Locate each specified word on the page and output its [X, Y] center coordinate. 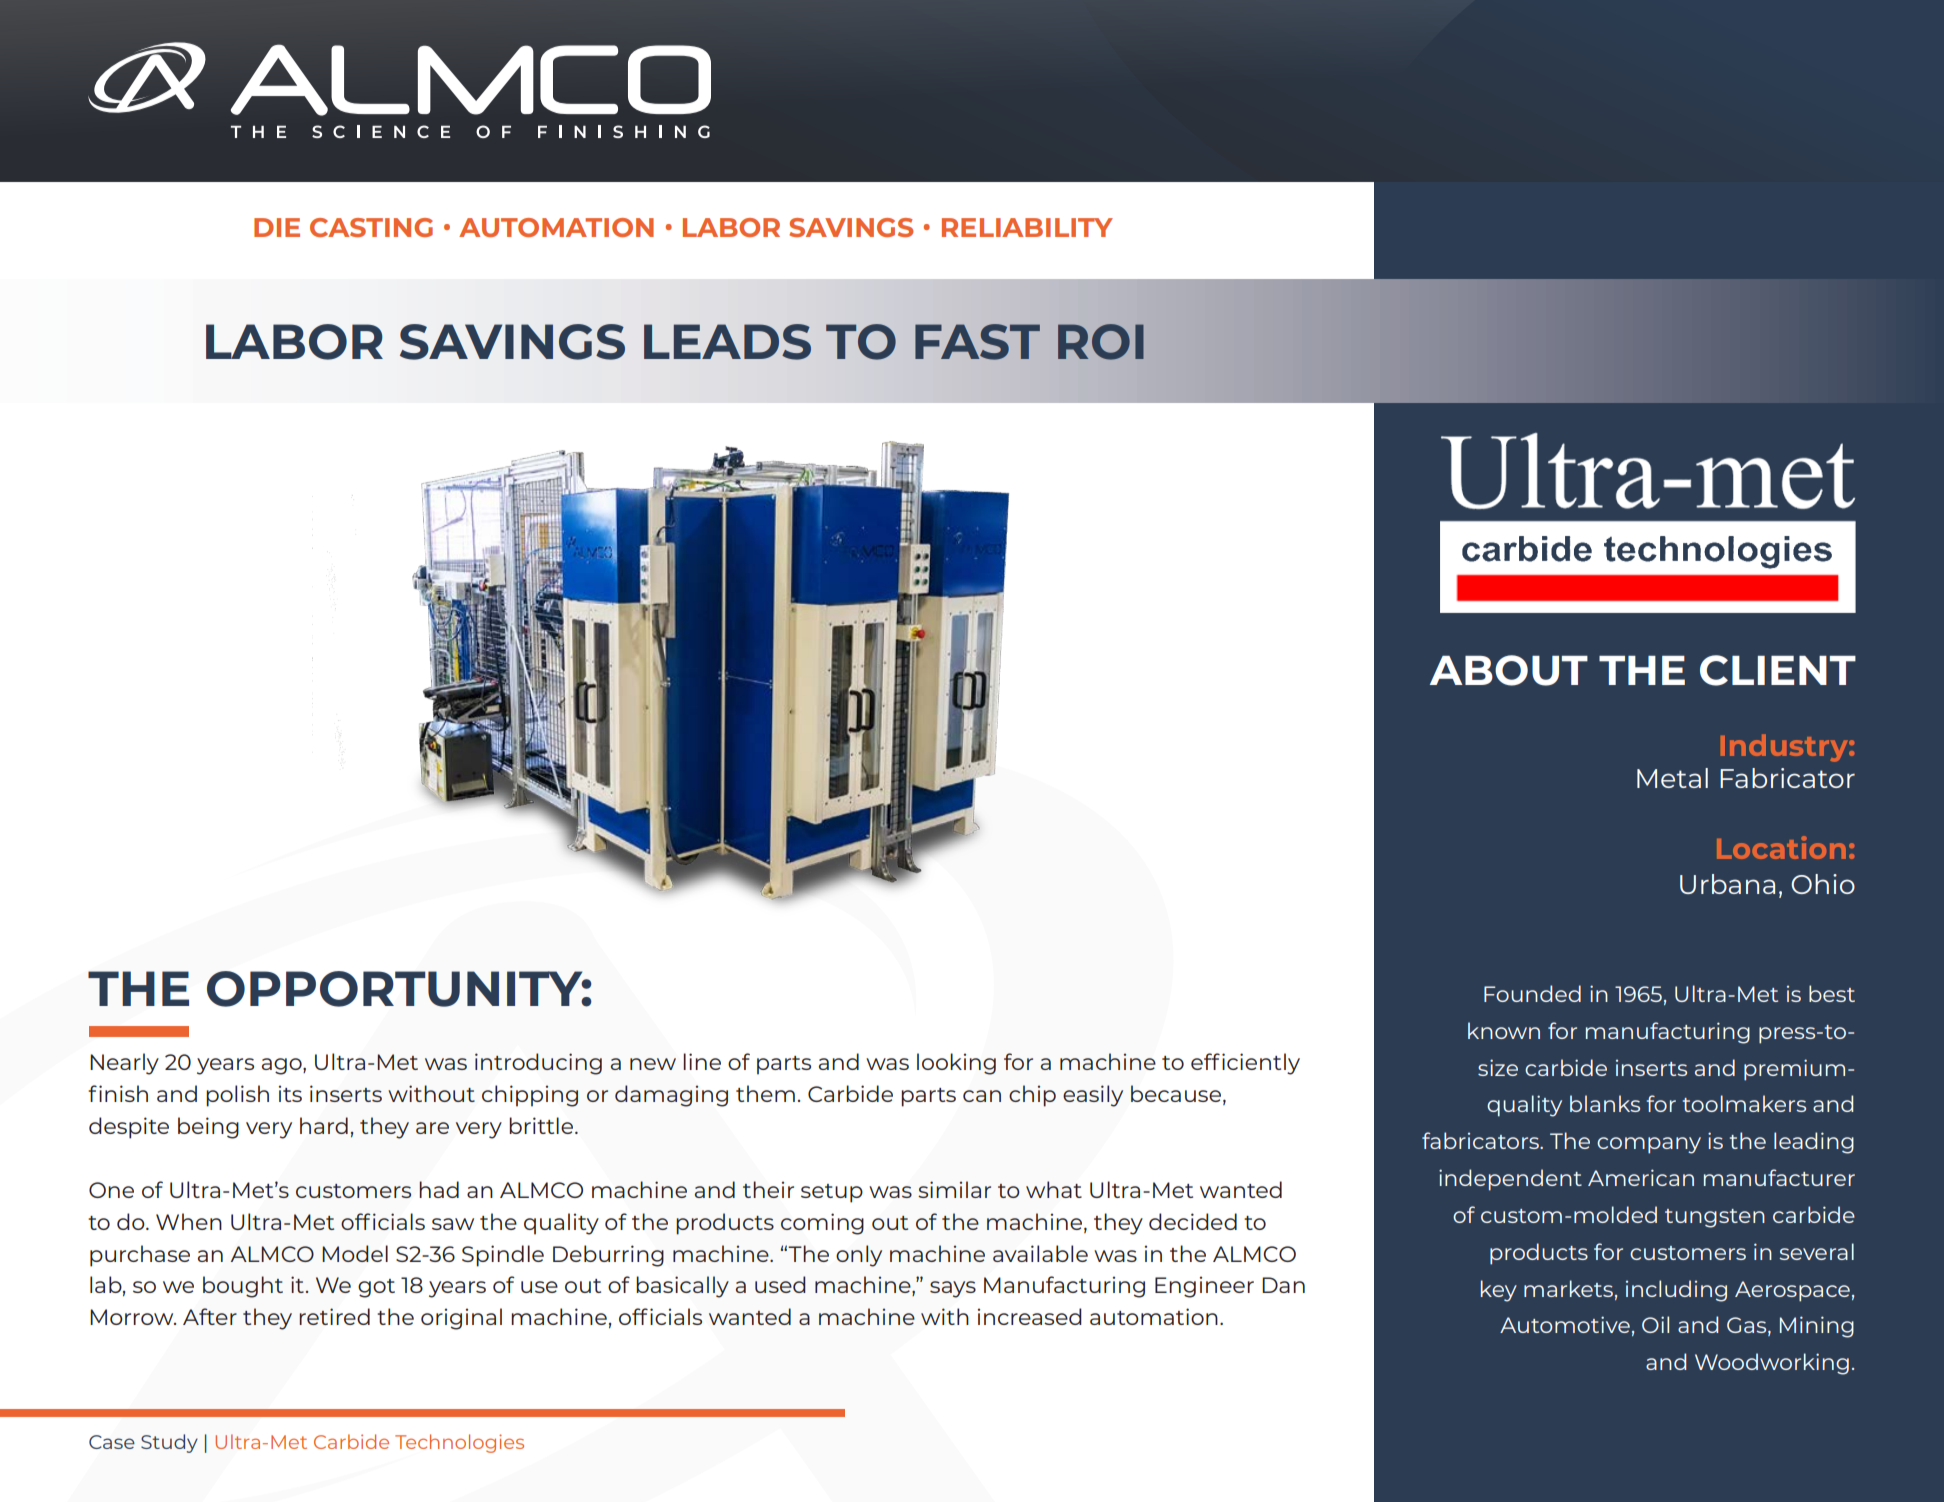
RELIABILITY [1027, 227]
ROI [1101, 342]
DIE [277, 227]
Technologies [459, 1443]
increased [1030, 1316]
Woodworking [1772, 1364]
